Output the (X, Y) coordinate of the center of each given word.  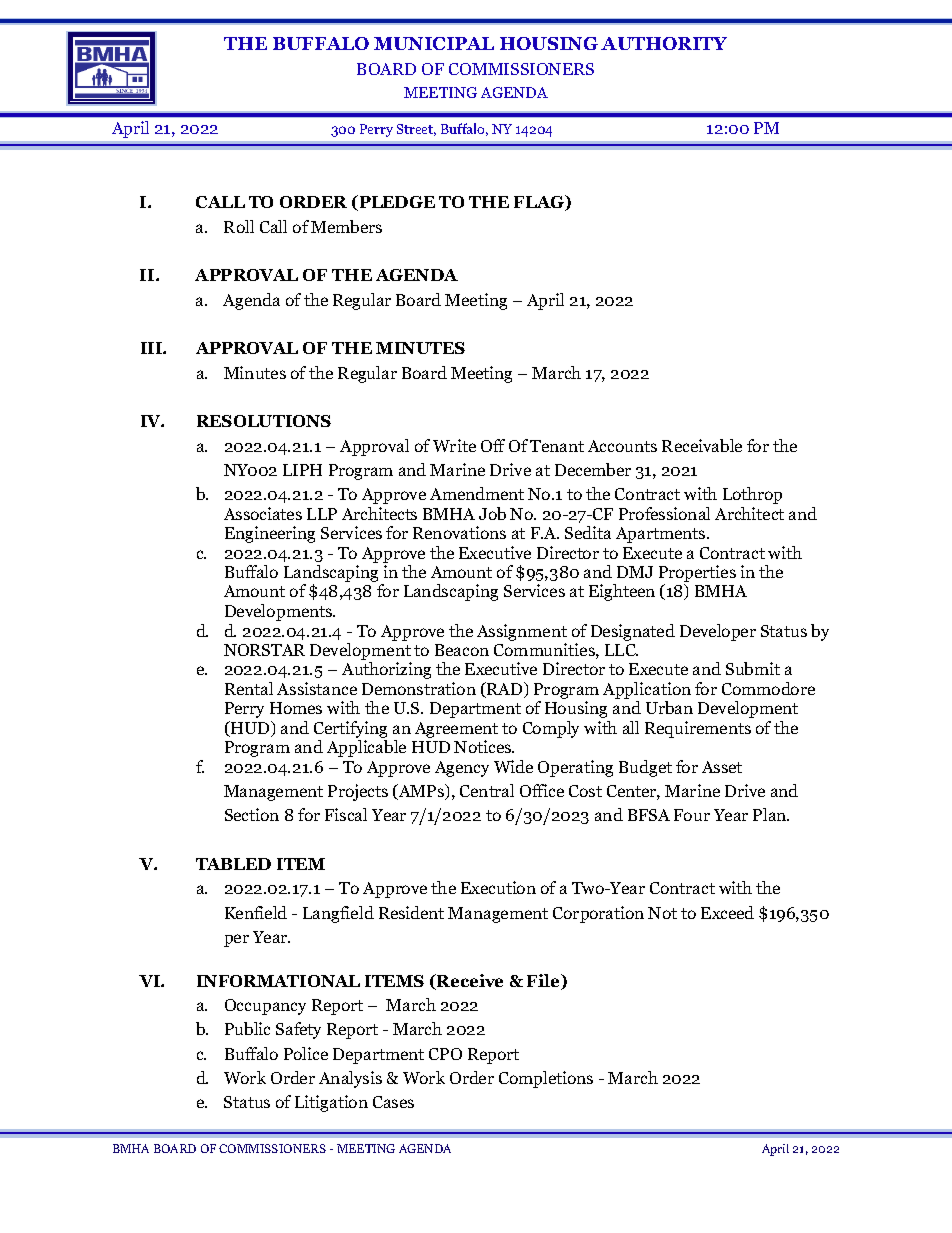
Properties (697, 575)
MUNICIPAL (434, 43)
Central (487, 790)
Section (252, 814)
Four (692, 815)
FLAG (540, 203)
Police (306, 1053)
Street (416, 130)
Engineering (270, 534)
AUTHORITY (664, 43)
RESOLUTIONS (264, 421)
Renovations (459, 532)
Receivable (702, 445)
